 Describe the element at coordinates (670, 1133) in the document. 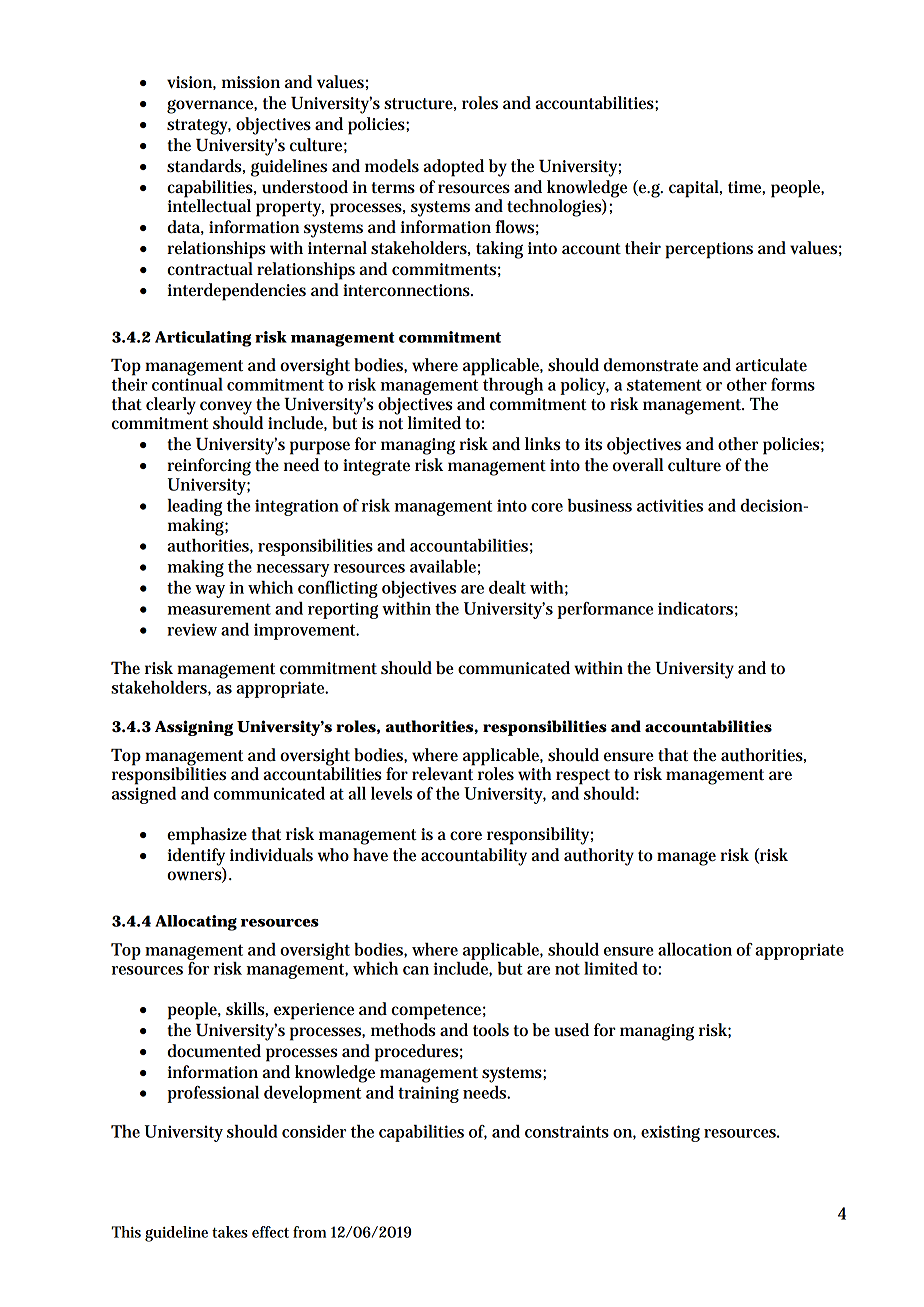

I see `existing` at that location.
